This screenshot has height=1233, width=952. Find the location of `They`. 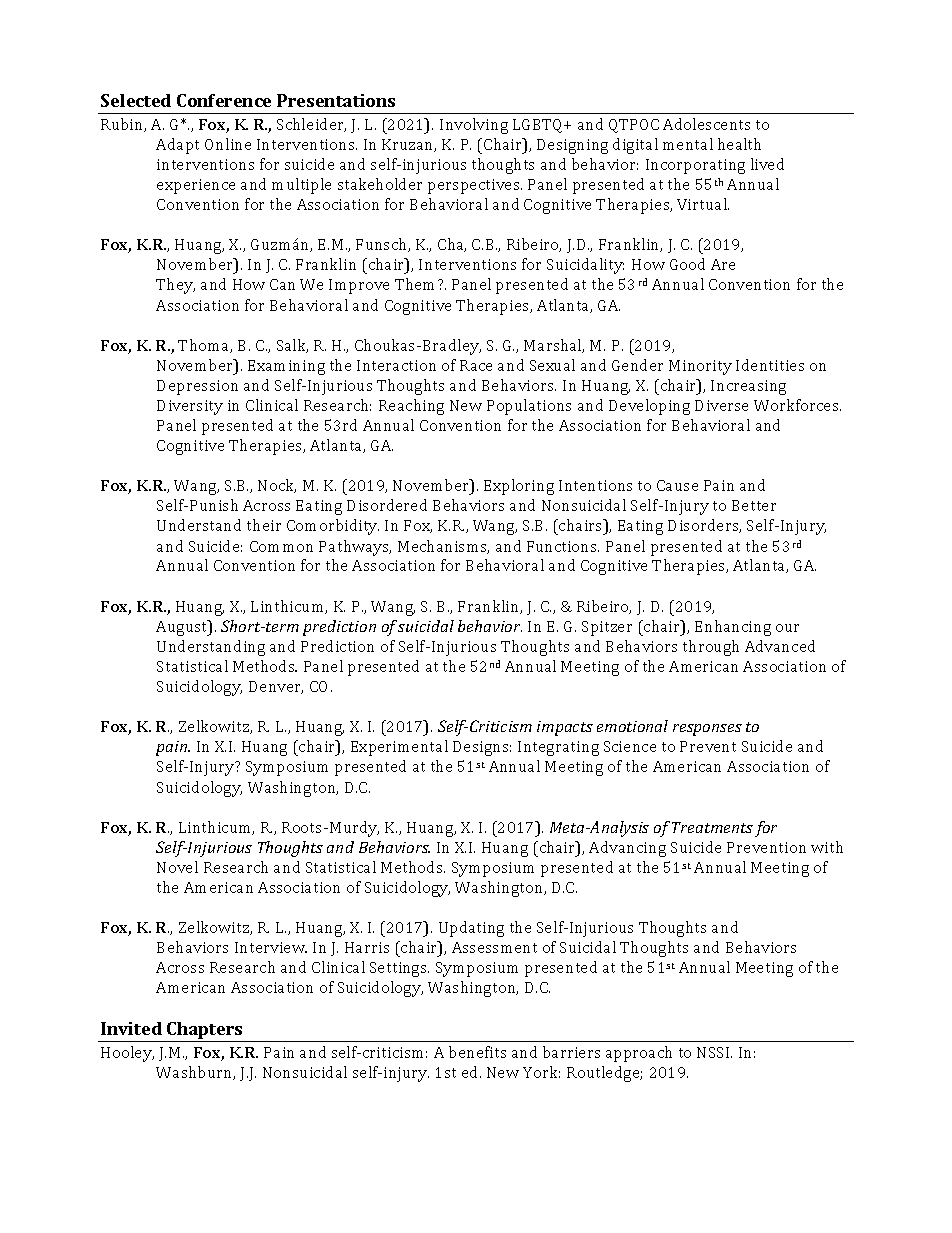

They is located at coordinates (175, 286).
